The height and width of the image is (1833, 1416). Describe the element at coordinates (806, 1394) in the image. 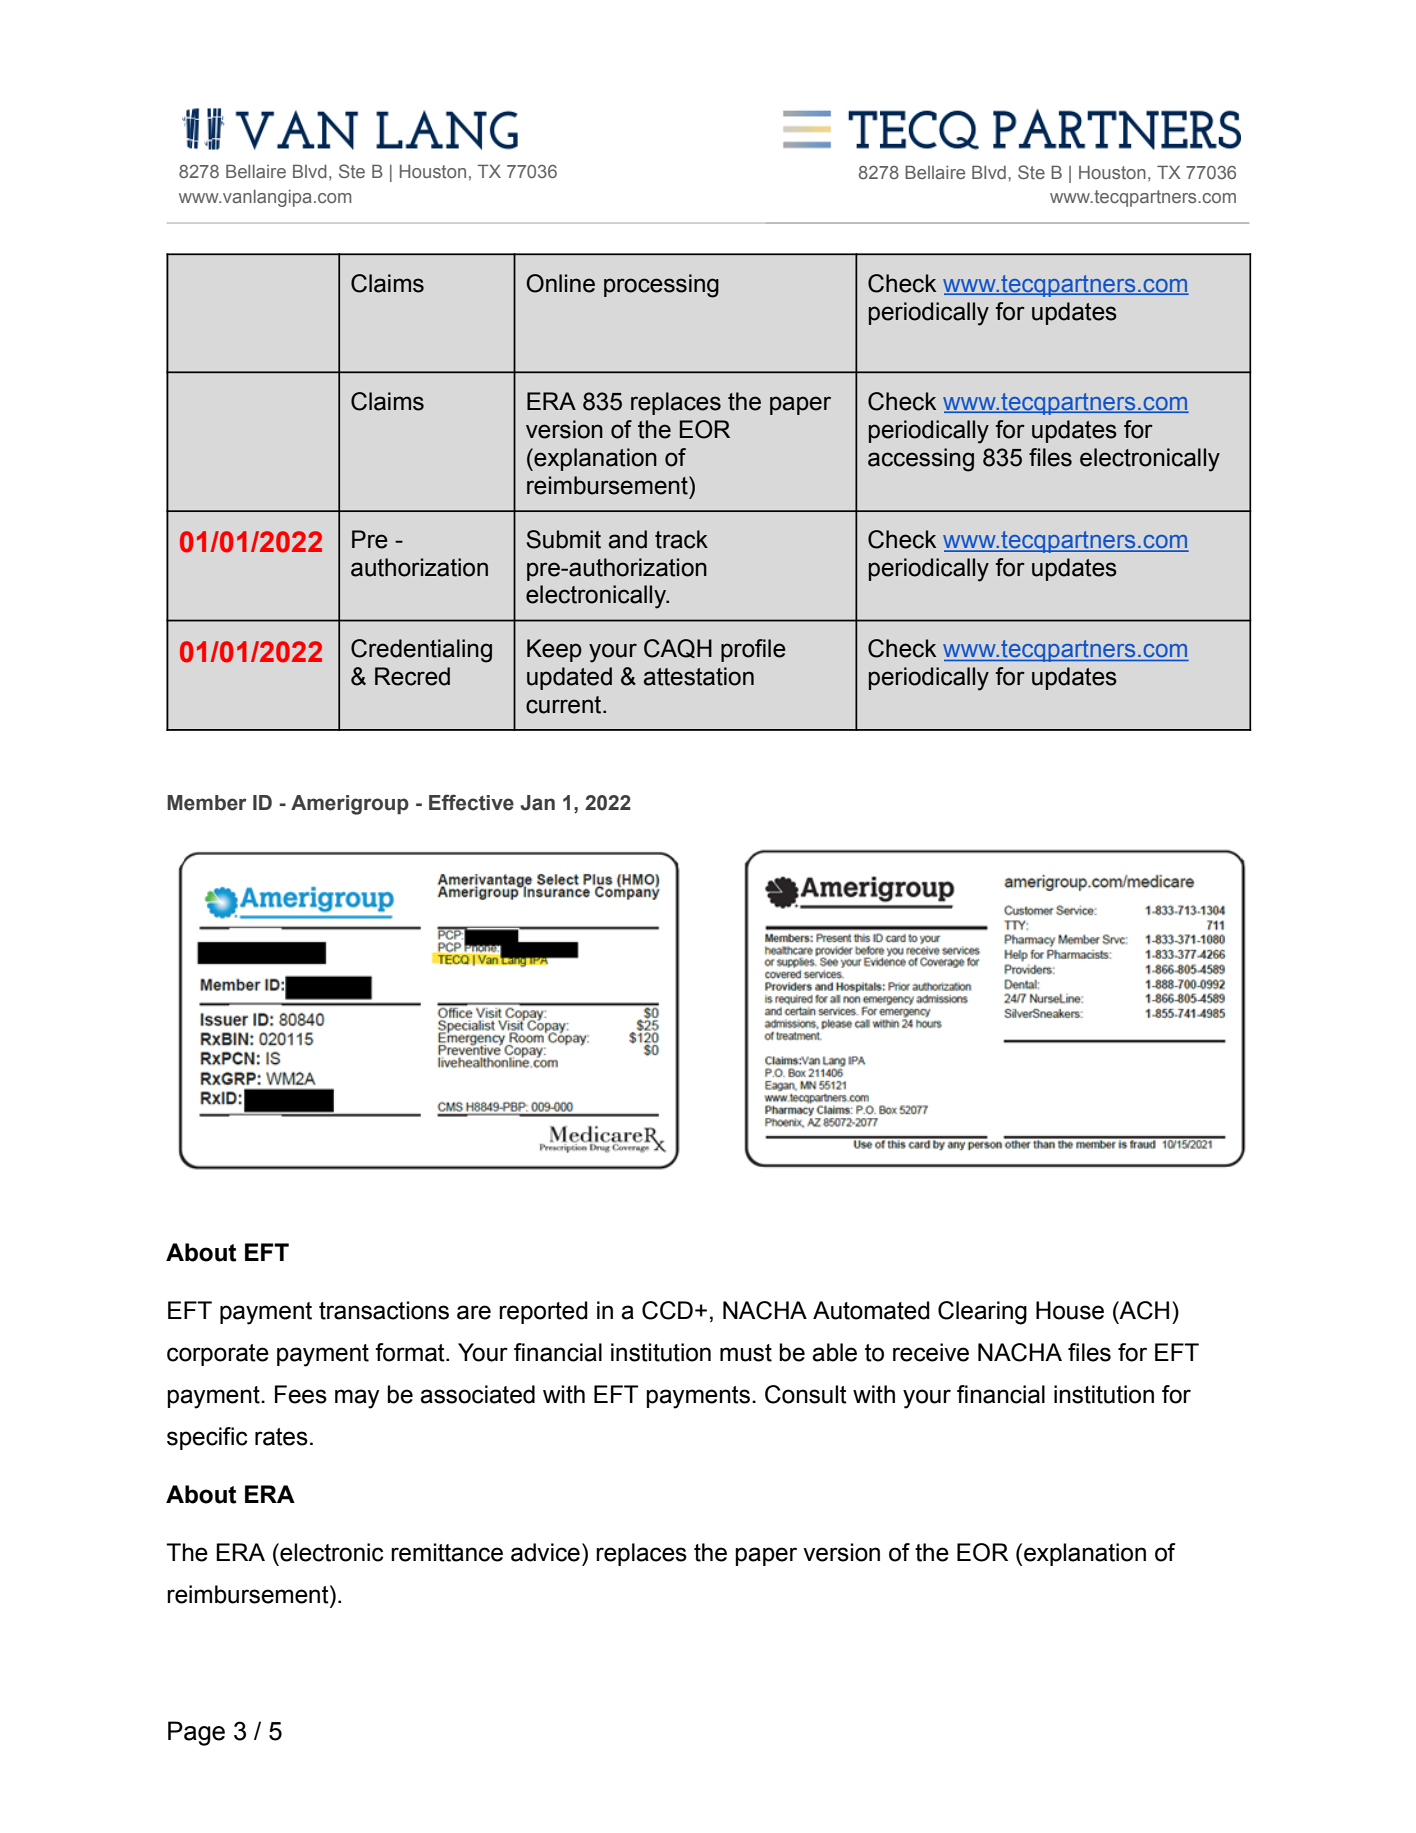

I see `Consult` at that location.
